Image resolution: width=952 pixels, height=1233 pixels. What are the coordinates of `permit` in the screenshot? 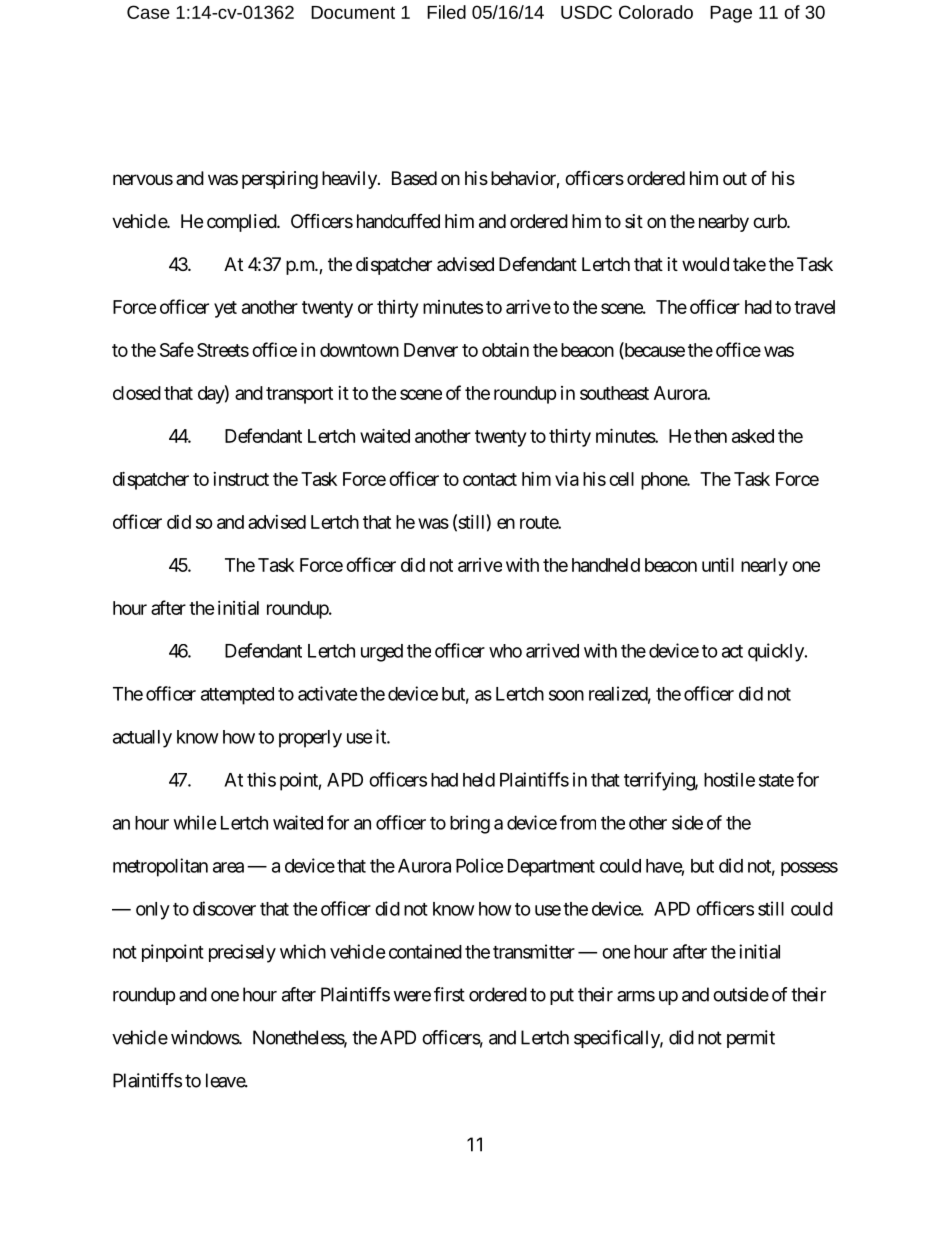 It's located at (751, 1039).
